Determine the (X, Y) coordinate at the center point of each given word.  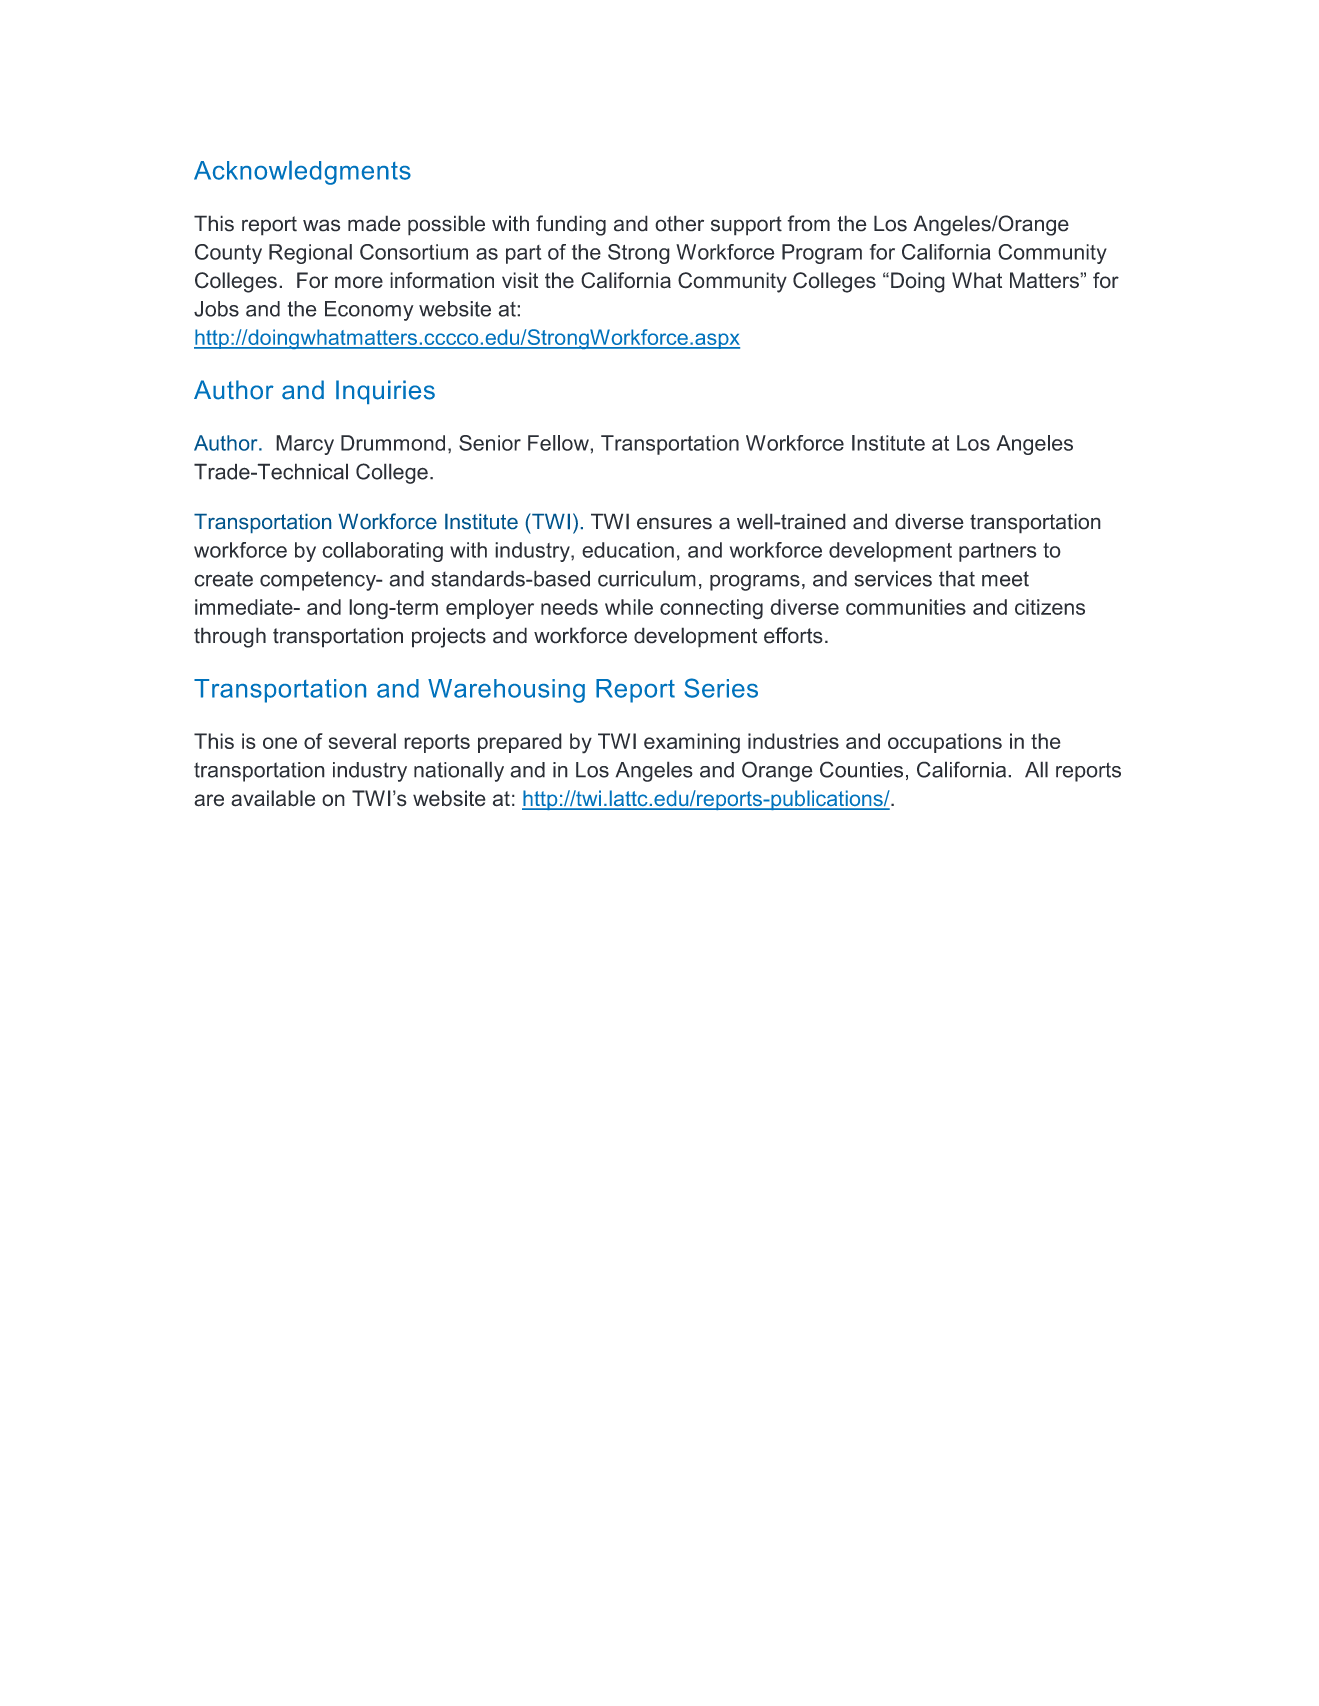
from (808, 223)
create (223, 579)
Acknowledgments (302, 173)
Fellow (559, 443)
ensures (674, 523)
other (679, 223)
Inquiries (385, 392)
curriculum (647, 578)
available (273, 798)
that (957, 578)
